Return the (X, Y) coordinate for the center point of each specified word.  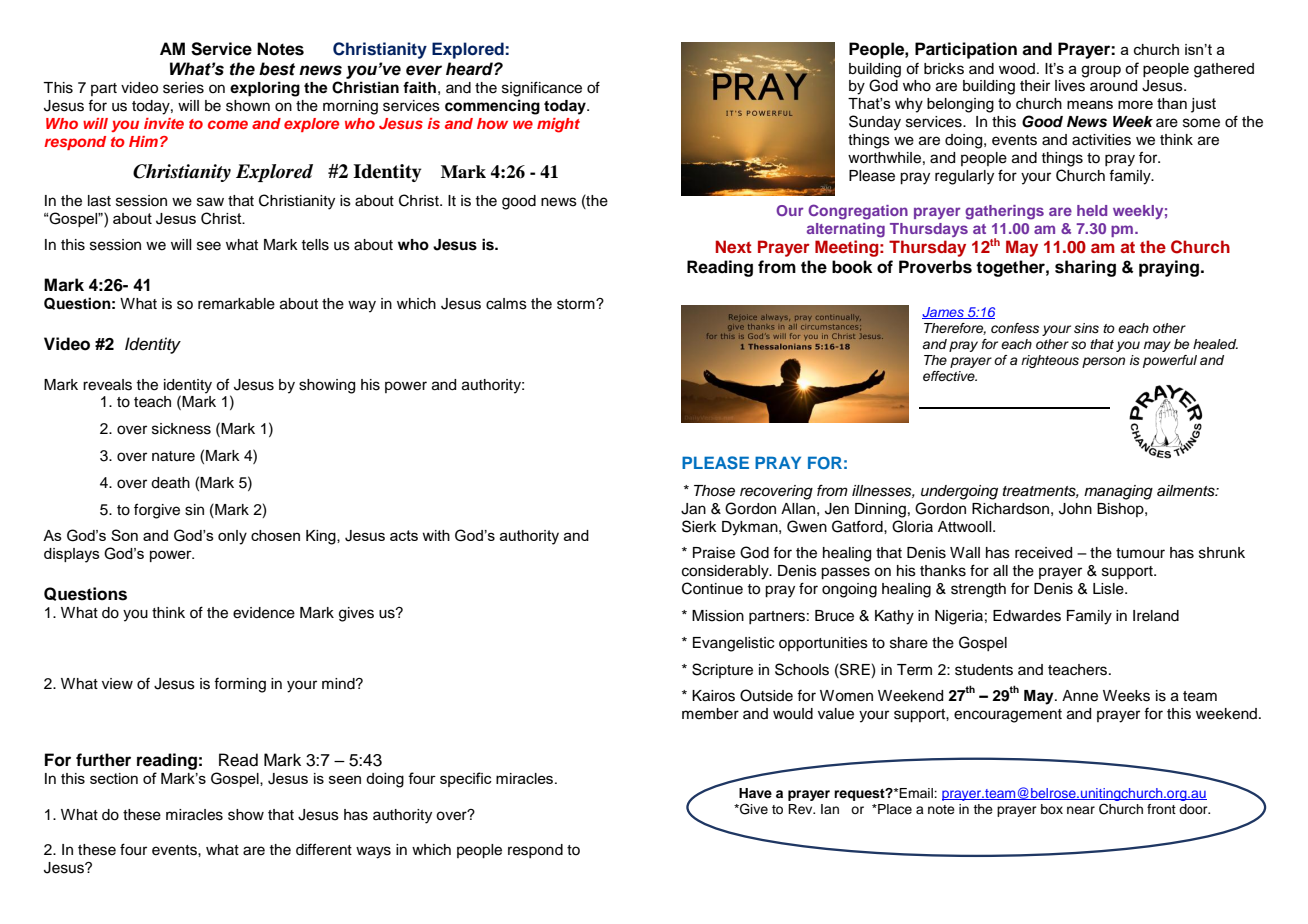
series (183, 88)
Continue (712, 588)
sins (1086, 328)
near (1081, 810)
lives (1070, 86)
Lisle (1109, 589)
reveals (107, 385)
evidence (264, 613)
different (324, 849)
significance (542, 89)
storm (577, 304)
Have (755, 793)
